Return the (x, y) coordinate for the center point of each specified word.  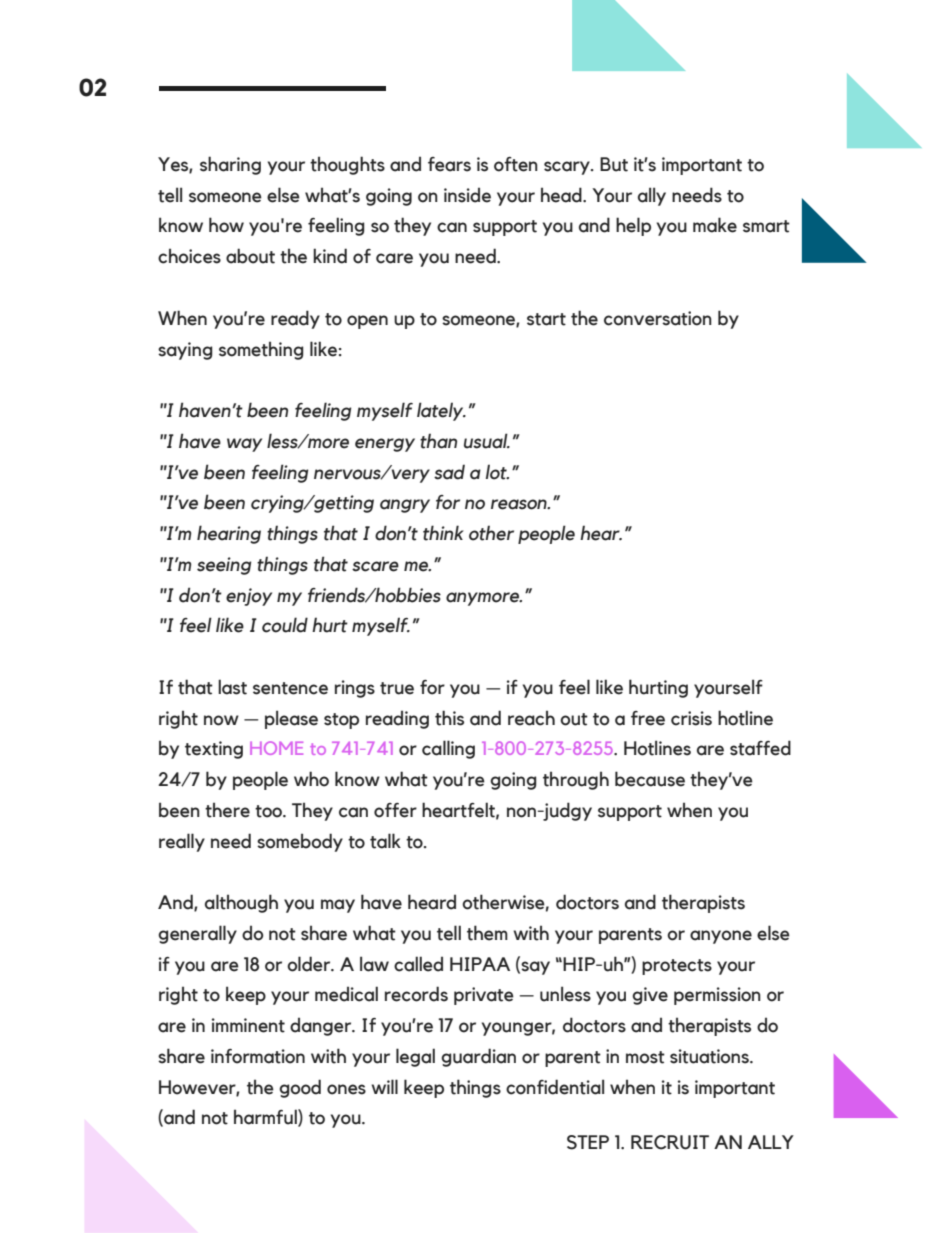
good (300, 1088)
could (285, 625)
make (715, 225)
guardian (478, 1057)
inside (467, 195)
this (449, 718)
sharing (230, 165)
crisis (691, 718)
